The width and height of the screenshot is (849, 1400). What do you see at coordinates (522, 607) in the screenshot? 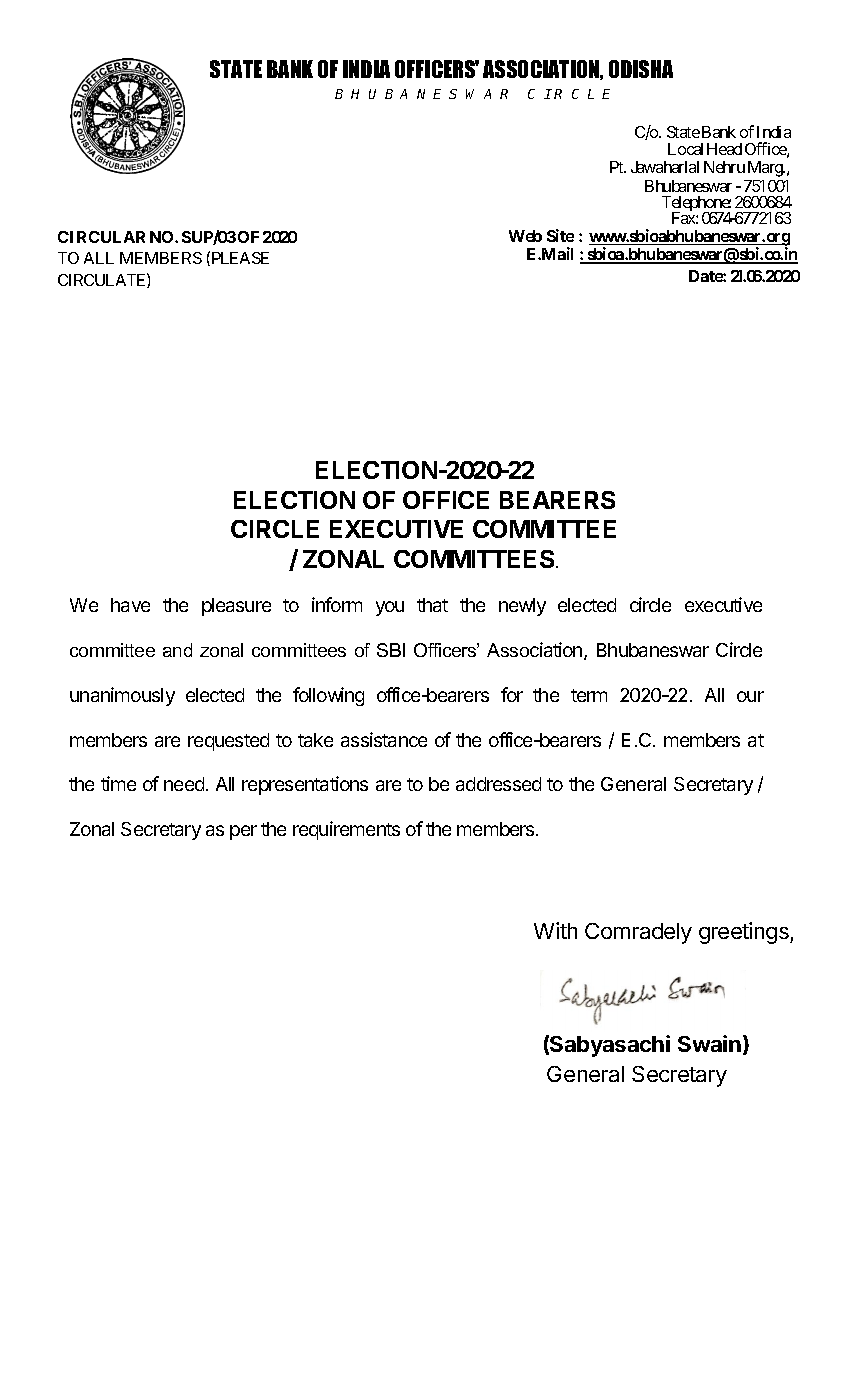
I see `newly` at bounding box center [522, 607].
